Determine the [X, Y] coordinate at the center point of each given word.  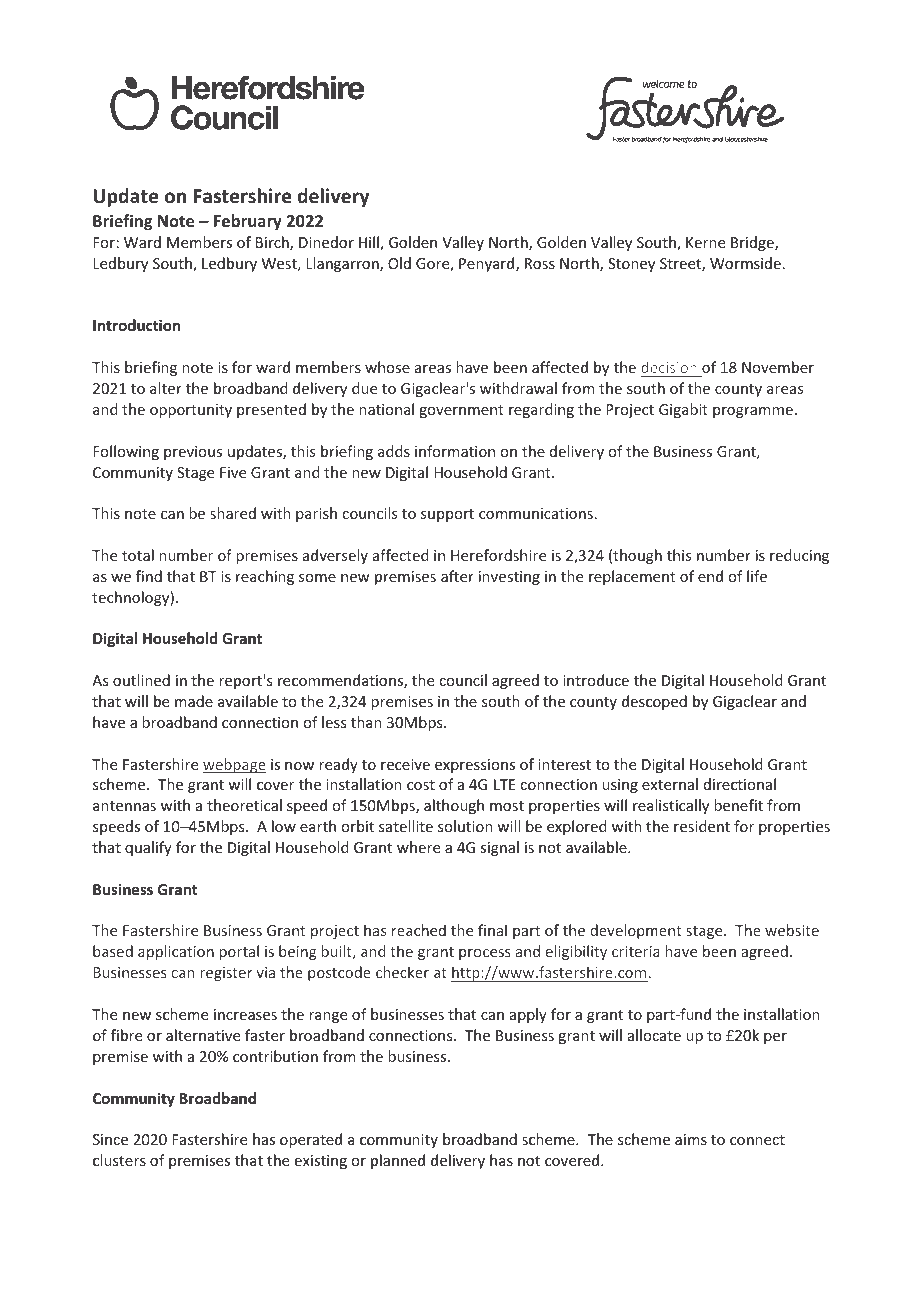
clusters [119, 1160]
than [366, 722]
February [248, 222]
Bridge [753, 243]
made [194, 701]
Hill [370, 243]
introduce [596, 680]
